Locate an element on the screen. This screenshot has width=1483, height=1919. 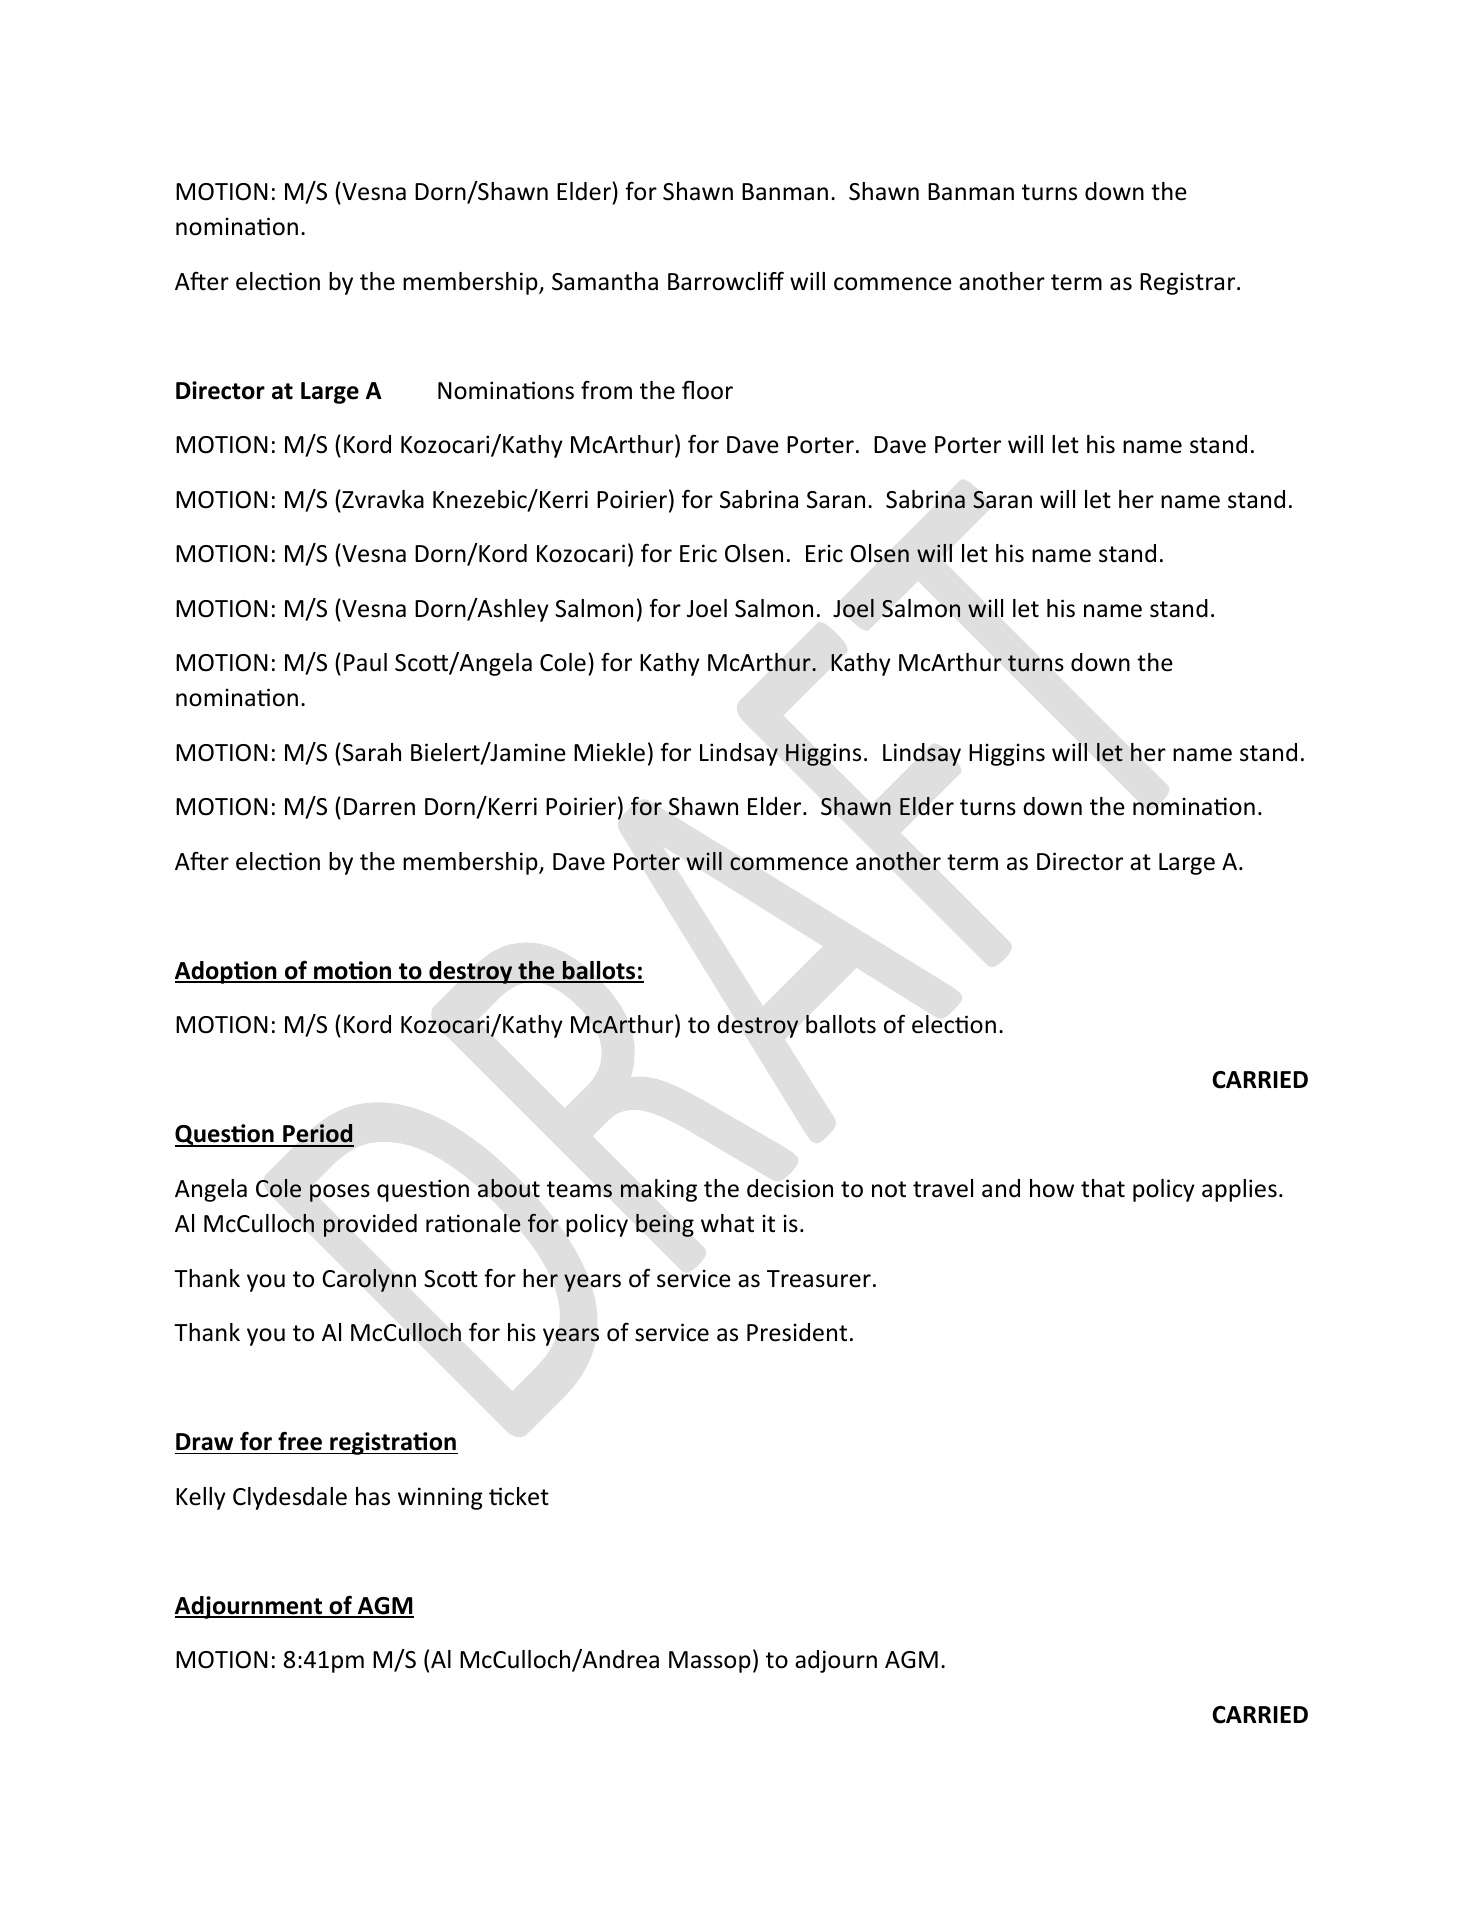
Samantha is located at coordinates (605, 281).
